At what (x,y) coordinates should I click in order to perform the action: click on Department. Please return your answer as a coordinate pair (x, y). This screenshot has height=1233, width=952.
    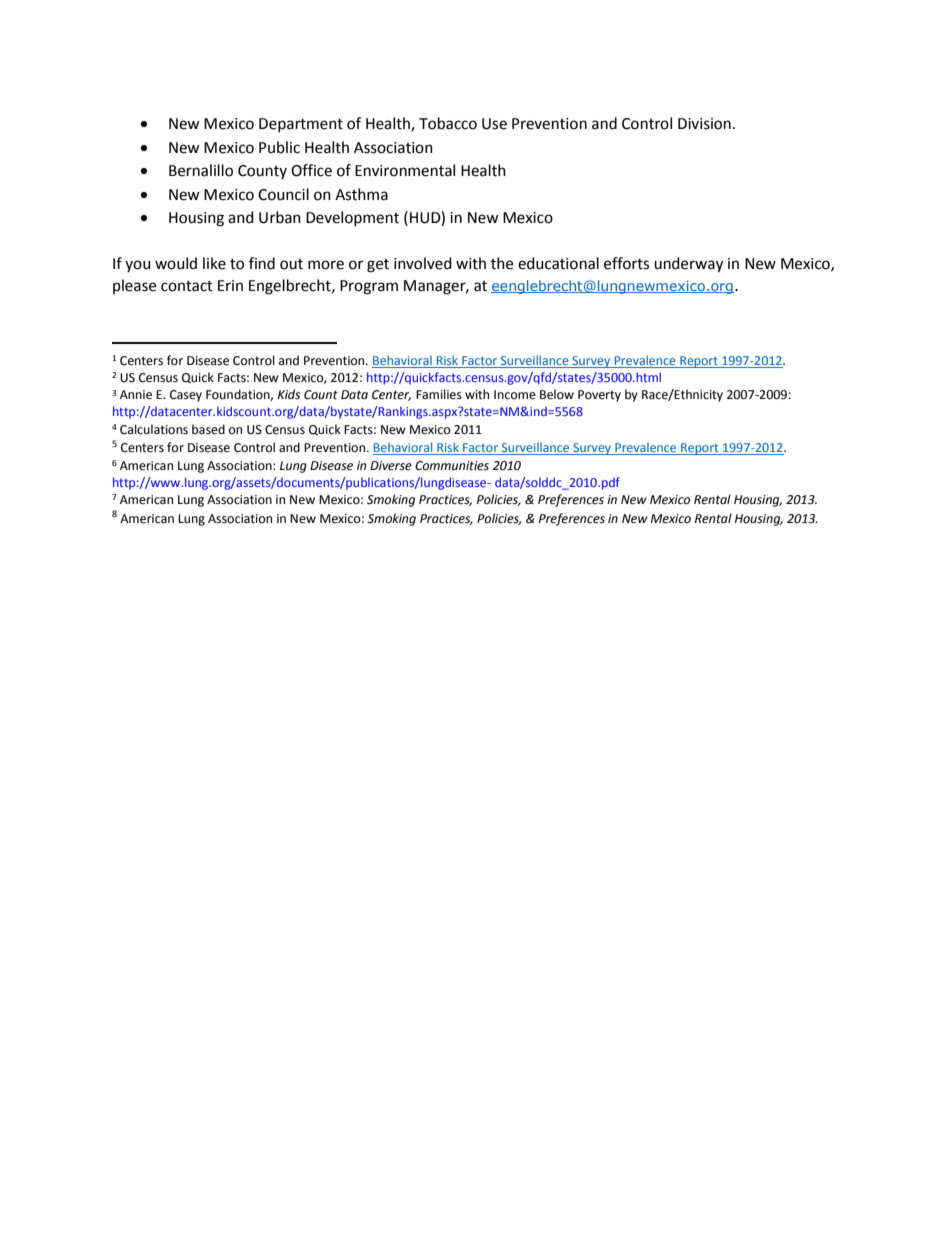
    Looking at the image, I should click on (301, 125).
